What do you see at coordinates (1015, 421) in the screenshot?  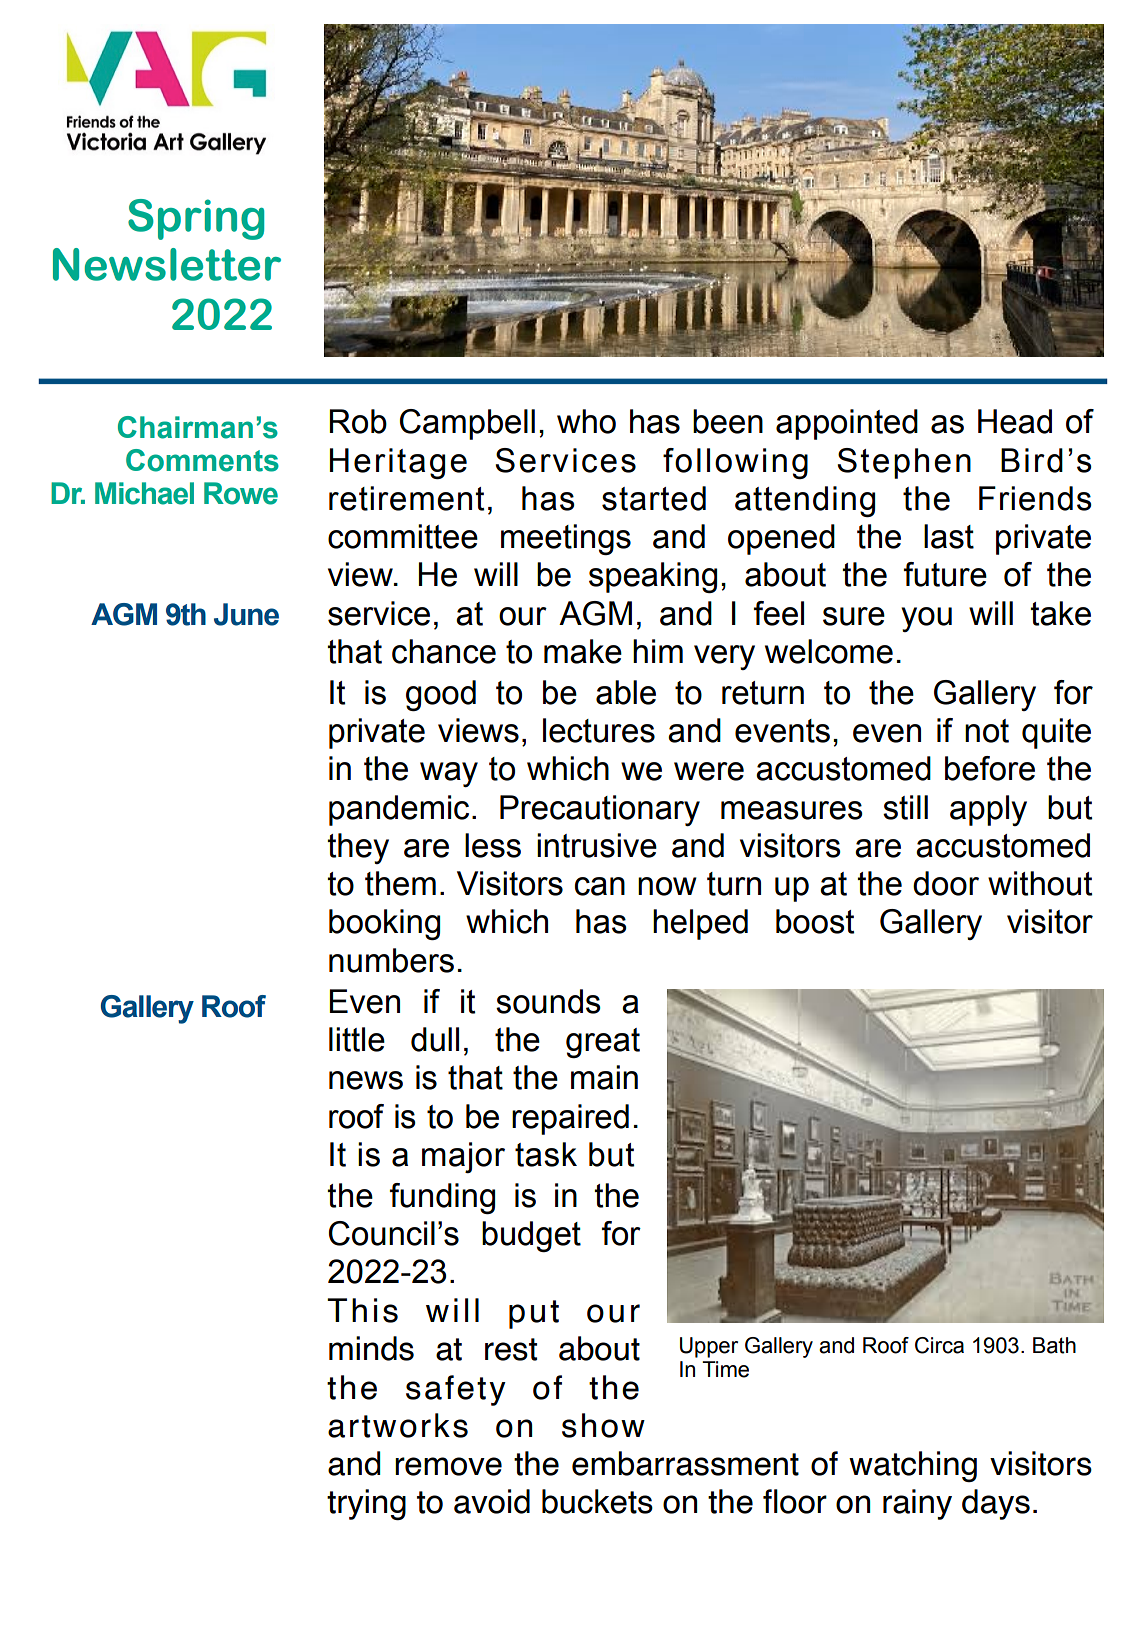 I see `Head` at bounding box center [1015, 421].
